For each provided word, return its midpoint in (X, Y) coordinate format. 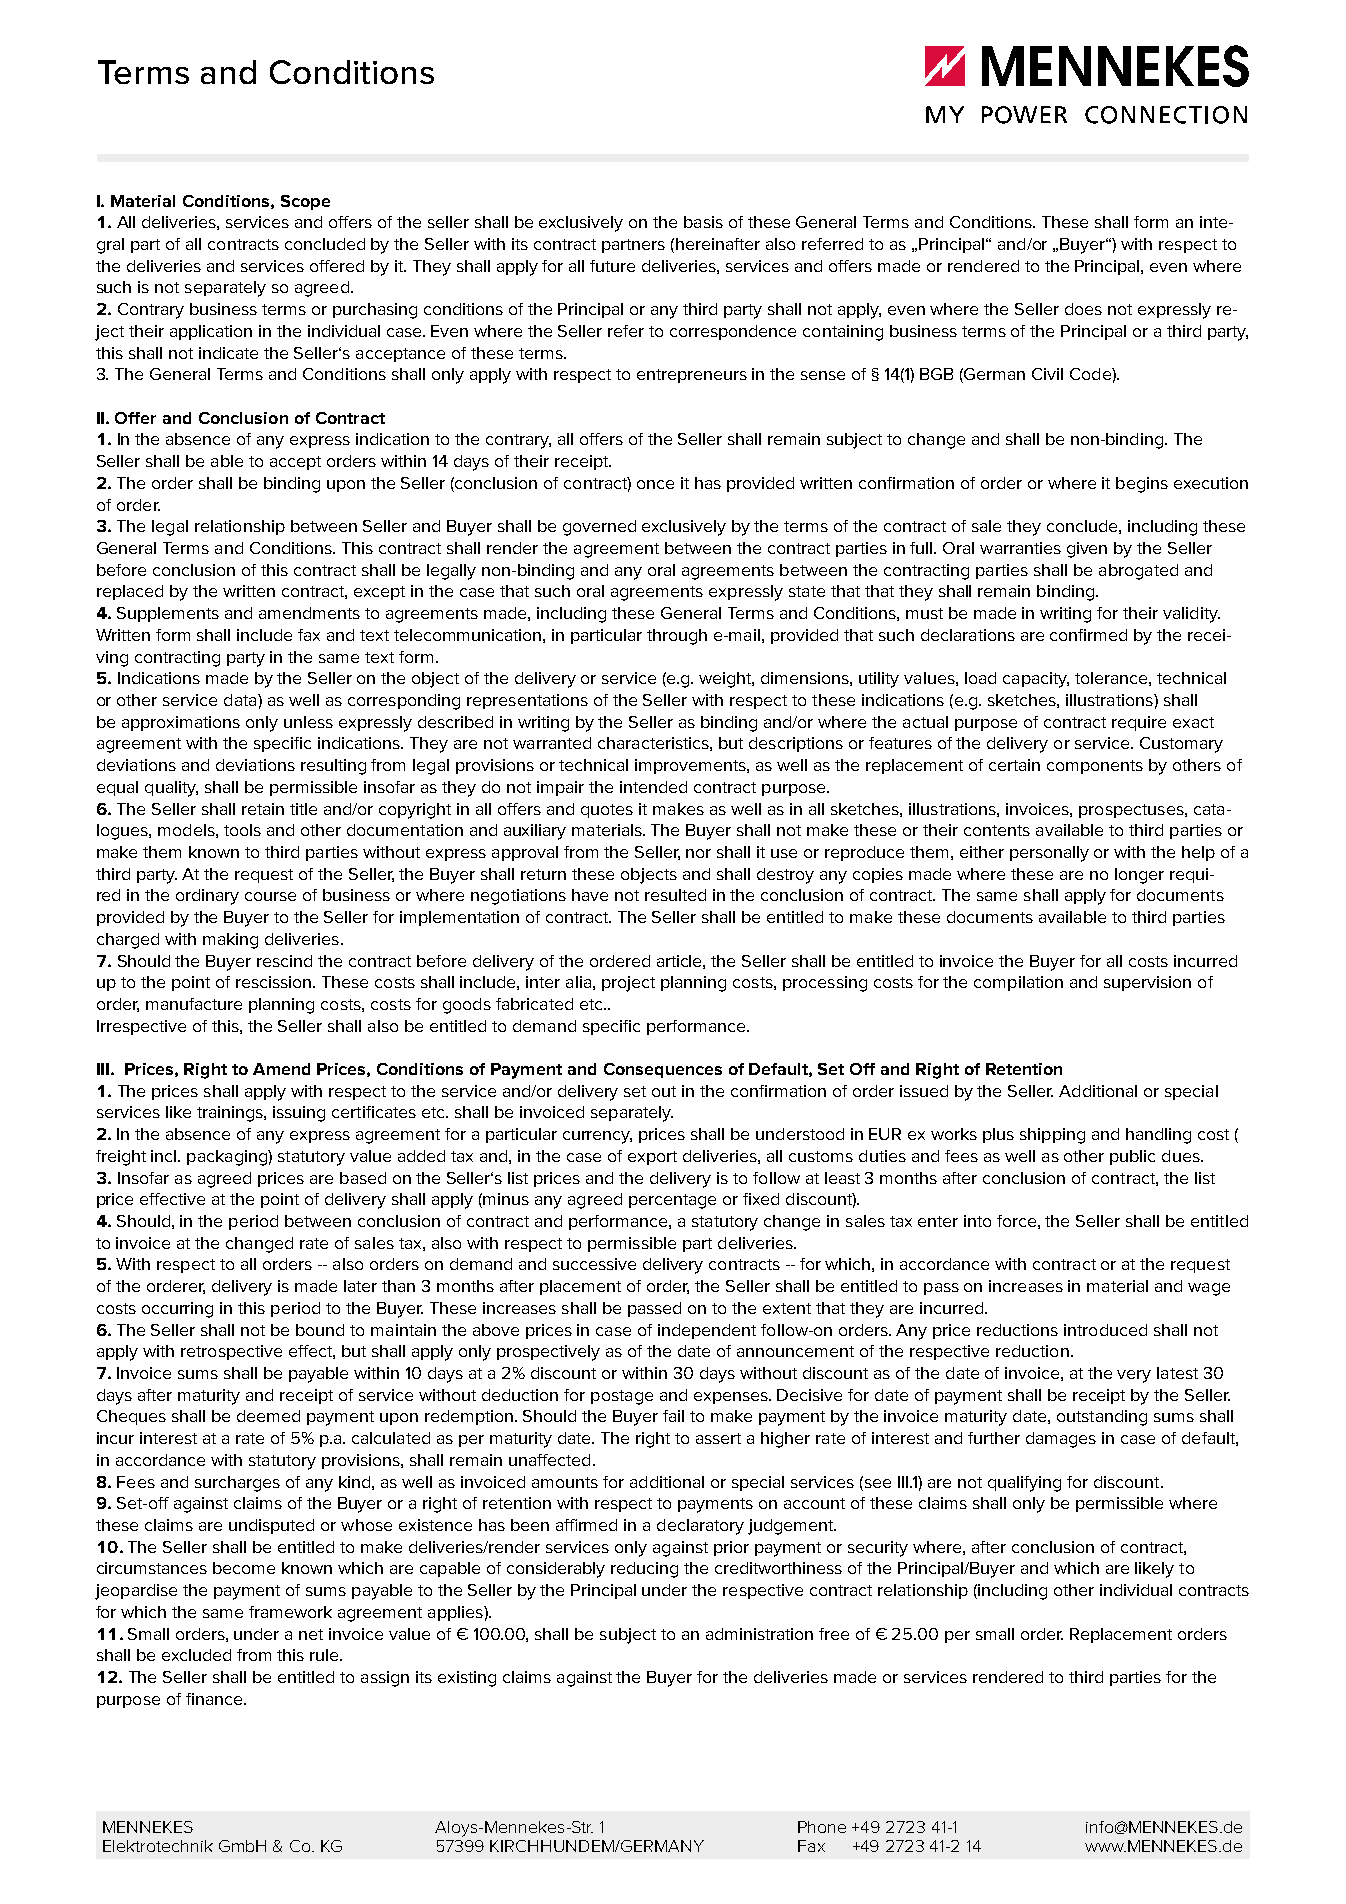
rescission (275, 982)
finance (215, 1699)
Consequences (663, 1070)
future (612, 266)
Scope (305, 202)
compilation (1018, 983)
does (1083, 309)
